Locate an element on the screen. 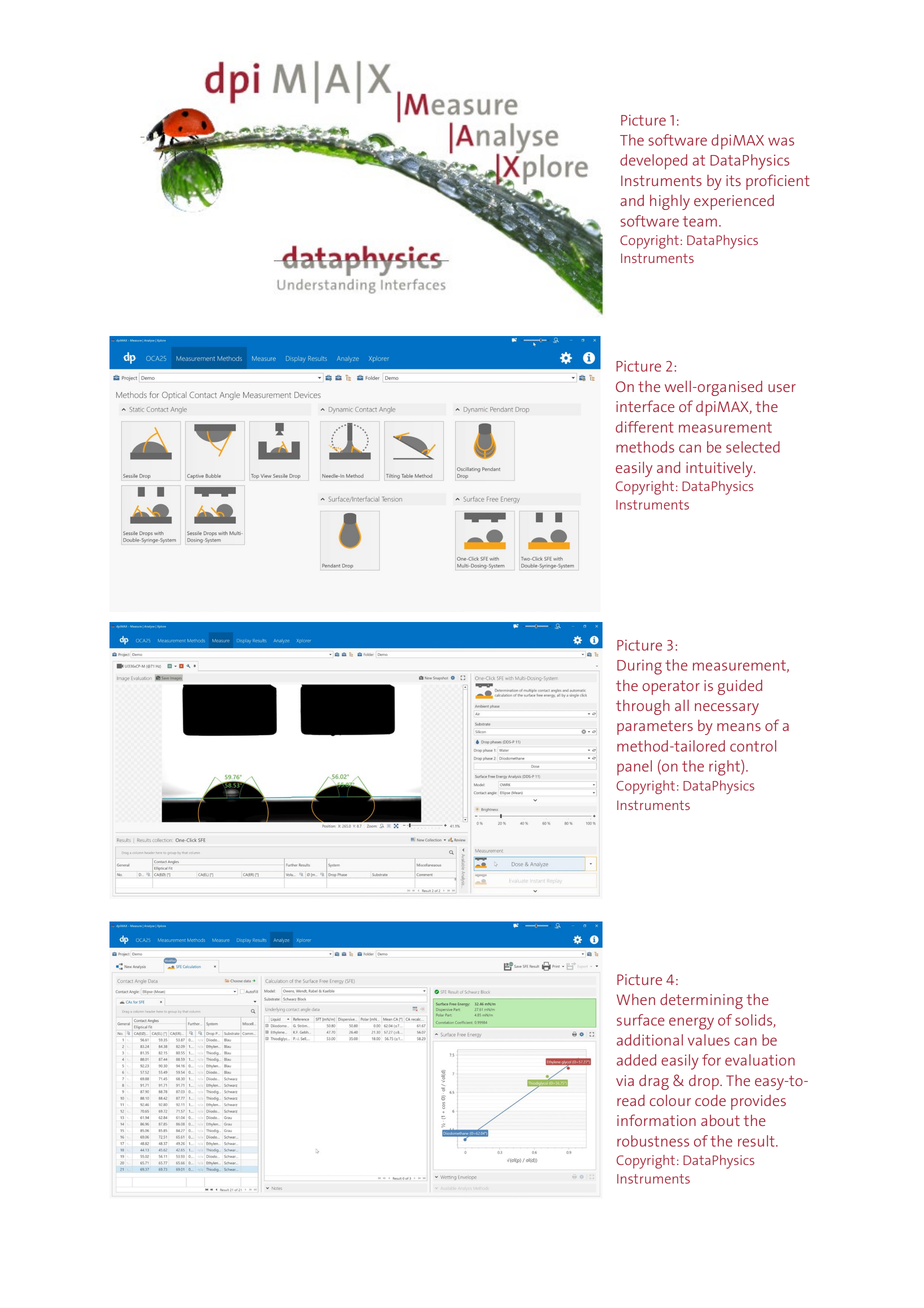 This screenshot has height=1308, width=924. proficient is located at coordinates (778, 182).
